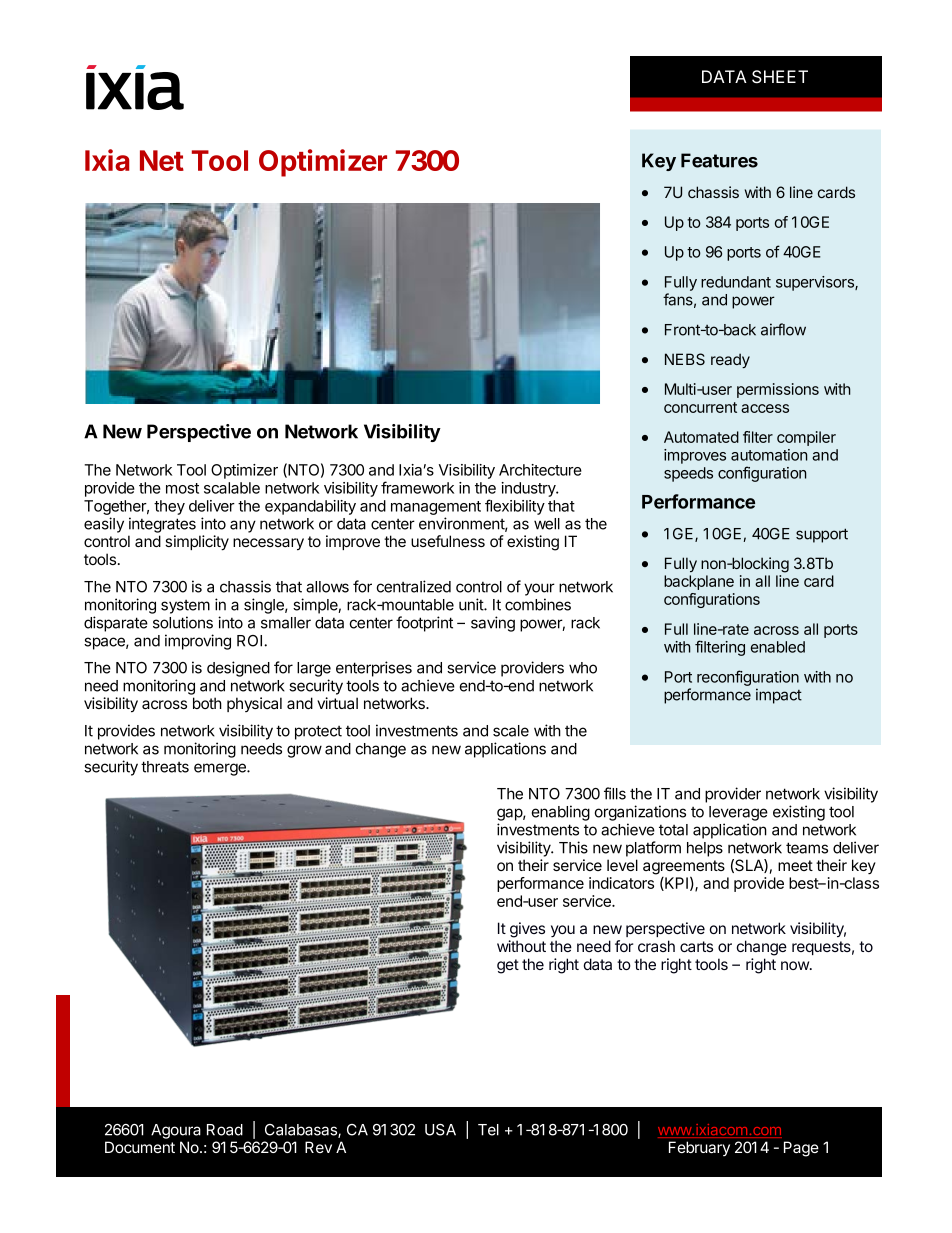 The image size is (952, 1233). I want to click on leverage, so click(738, 813).
